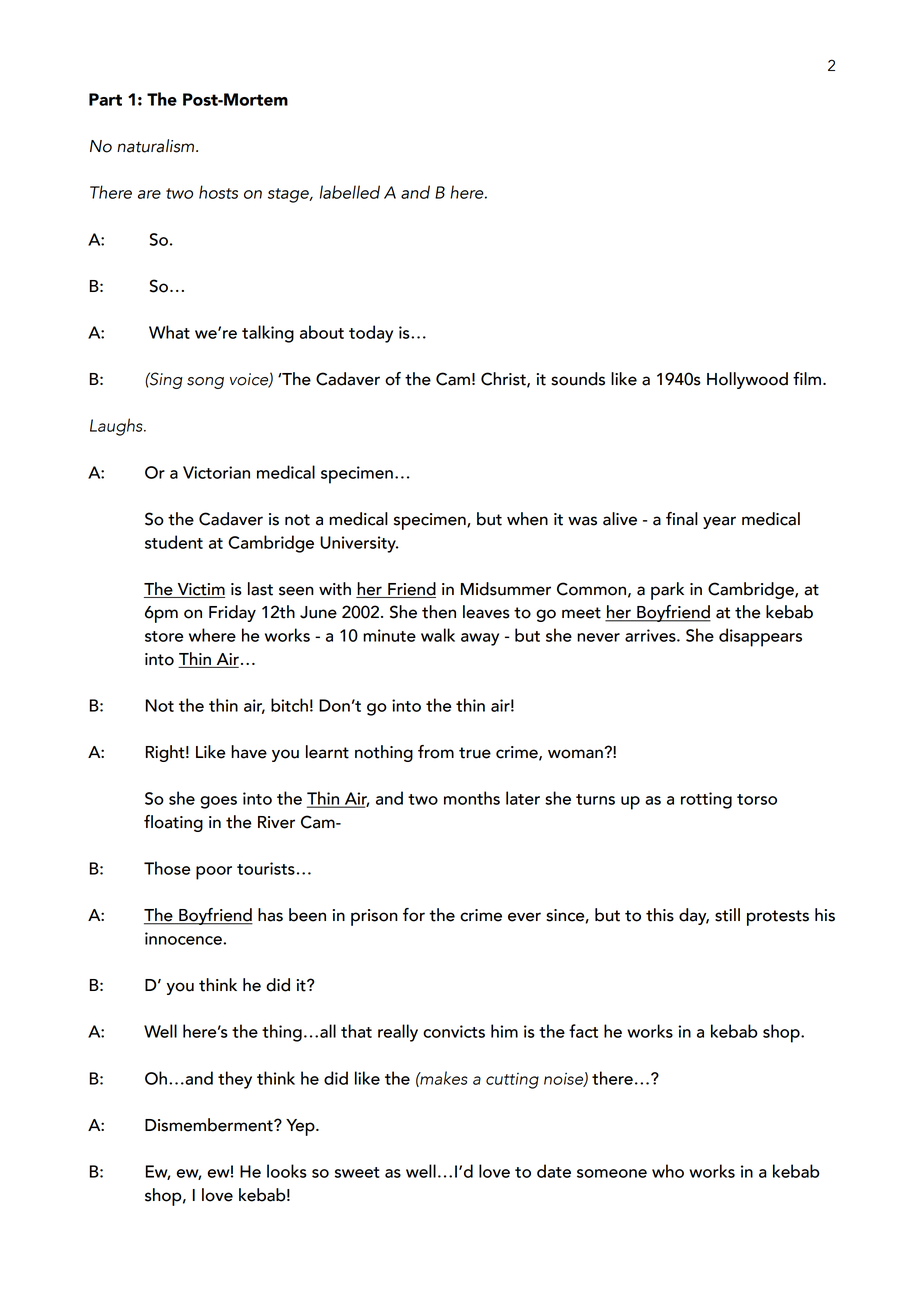 The width and height of the screenshot is (924, 1308). Describe the element at coordinates (157, 146) in the screenshot. I see `naturalism` at that location.
